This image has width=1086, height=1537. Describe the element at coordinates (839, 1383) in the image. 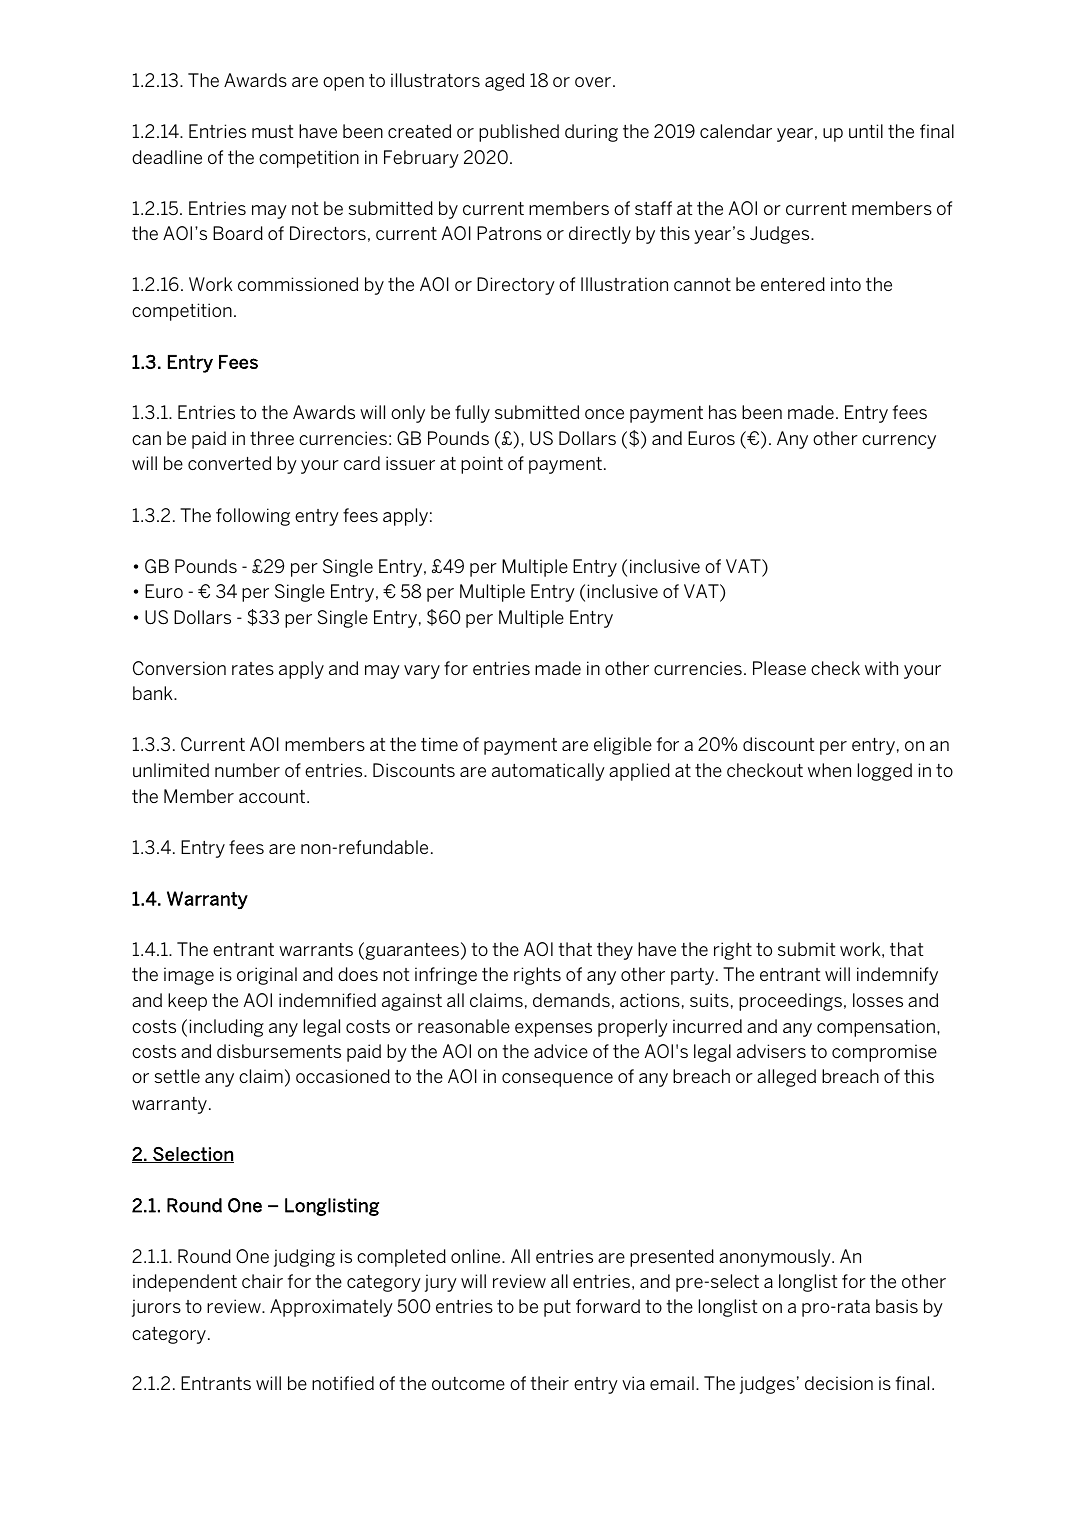

I see `decision` at that location.
